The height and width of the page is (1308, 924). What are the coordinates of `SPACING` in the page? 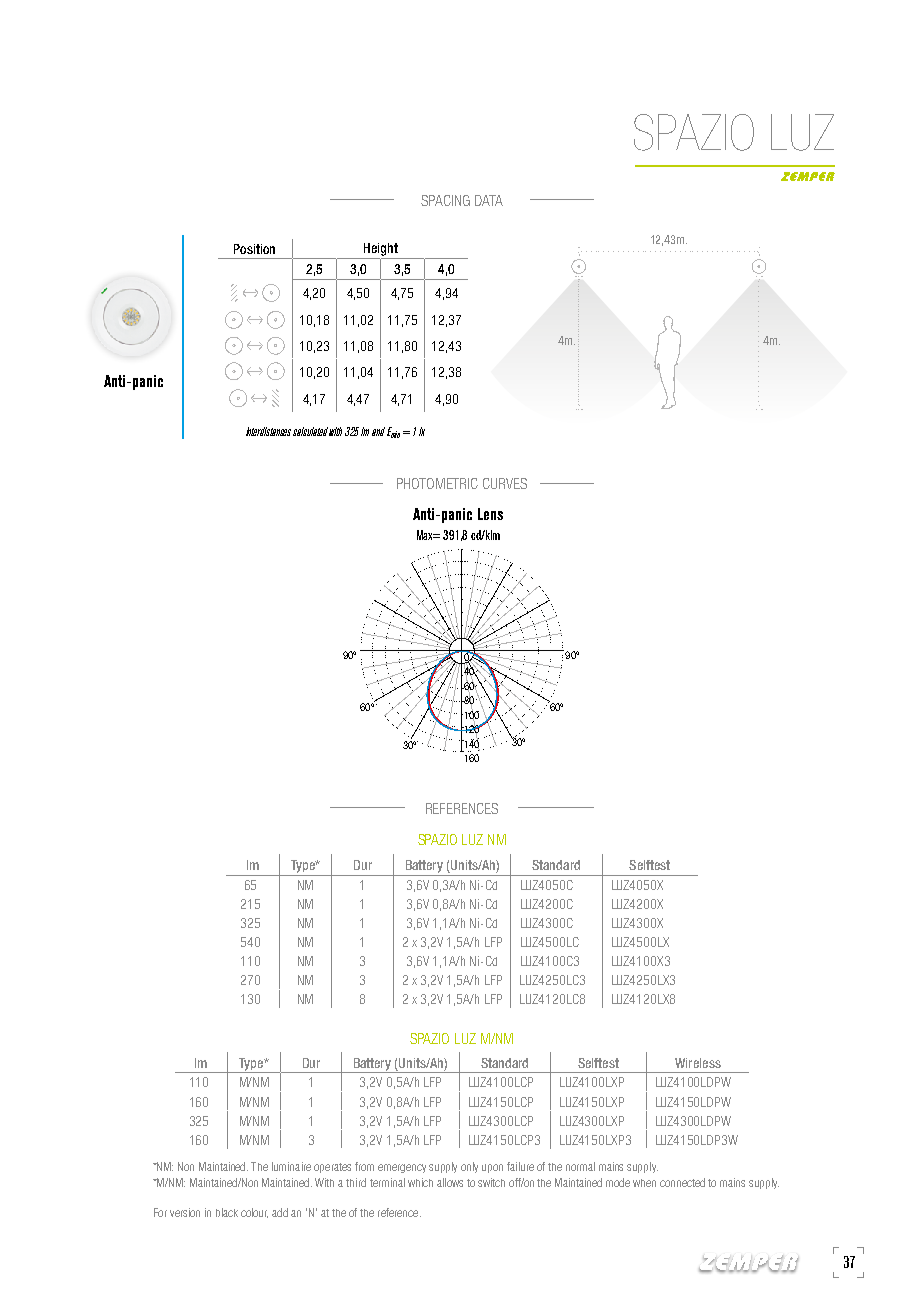 It's located at (445, 200).
